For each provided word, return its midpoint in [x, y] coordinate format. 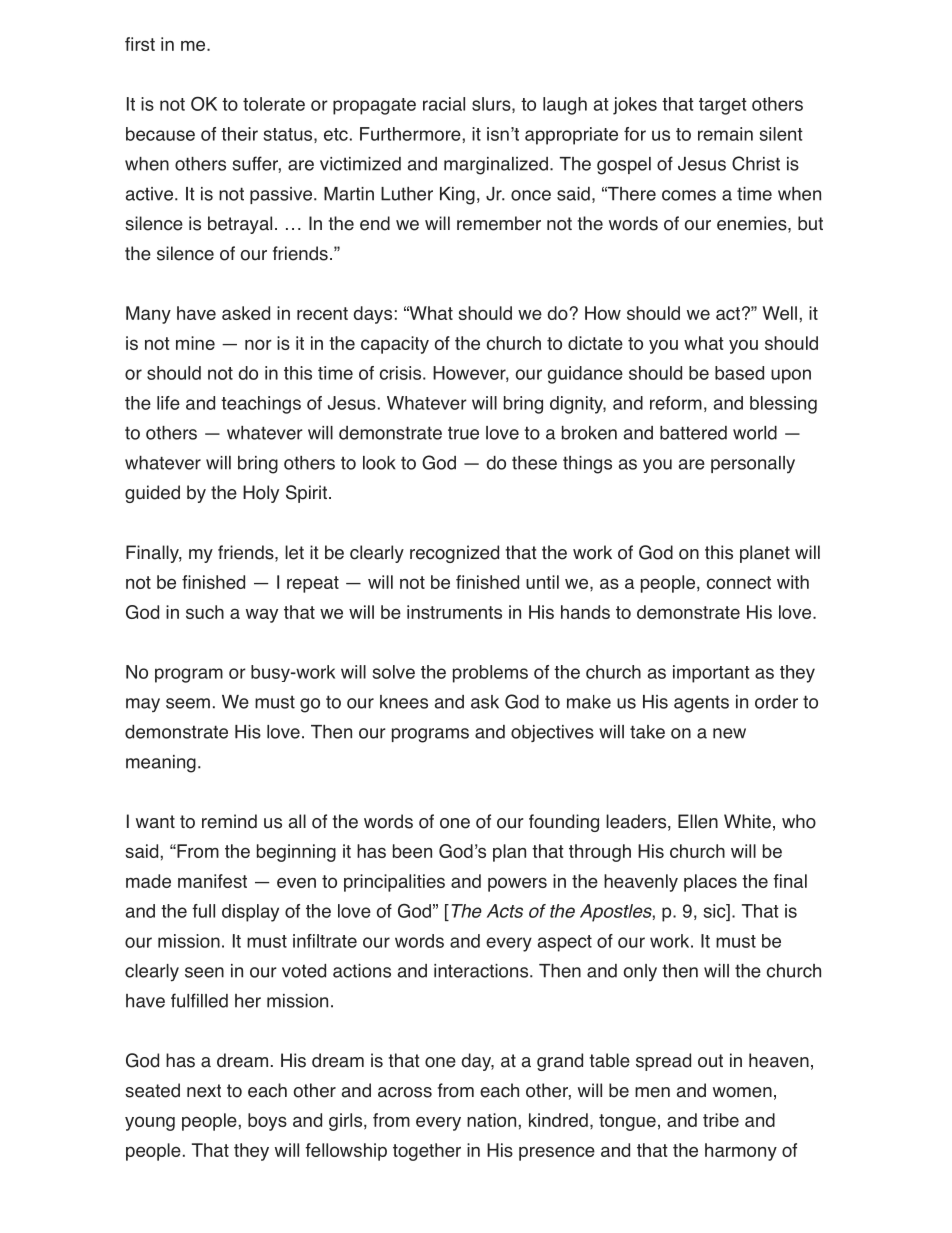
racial [444, 104]
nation [491, 1120]
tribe [721, 1120]
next [204, 1091]
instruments [454, 612]
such [205, 612]
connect [739, 582]
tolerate [274, 104]
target [723, 106]
